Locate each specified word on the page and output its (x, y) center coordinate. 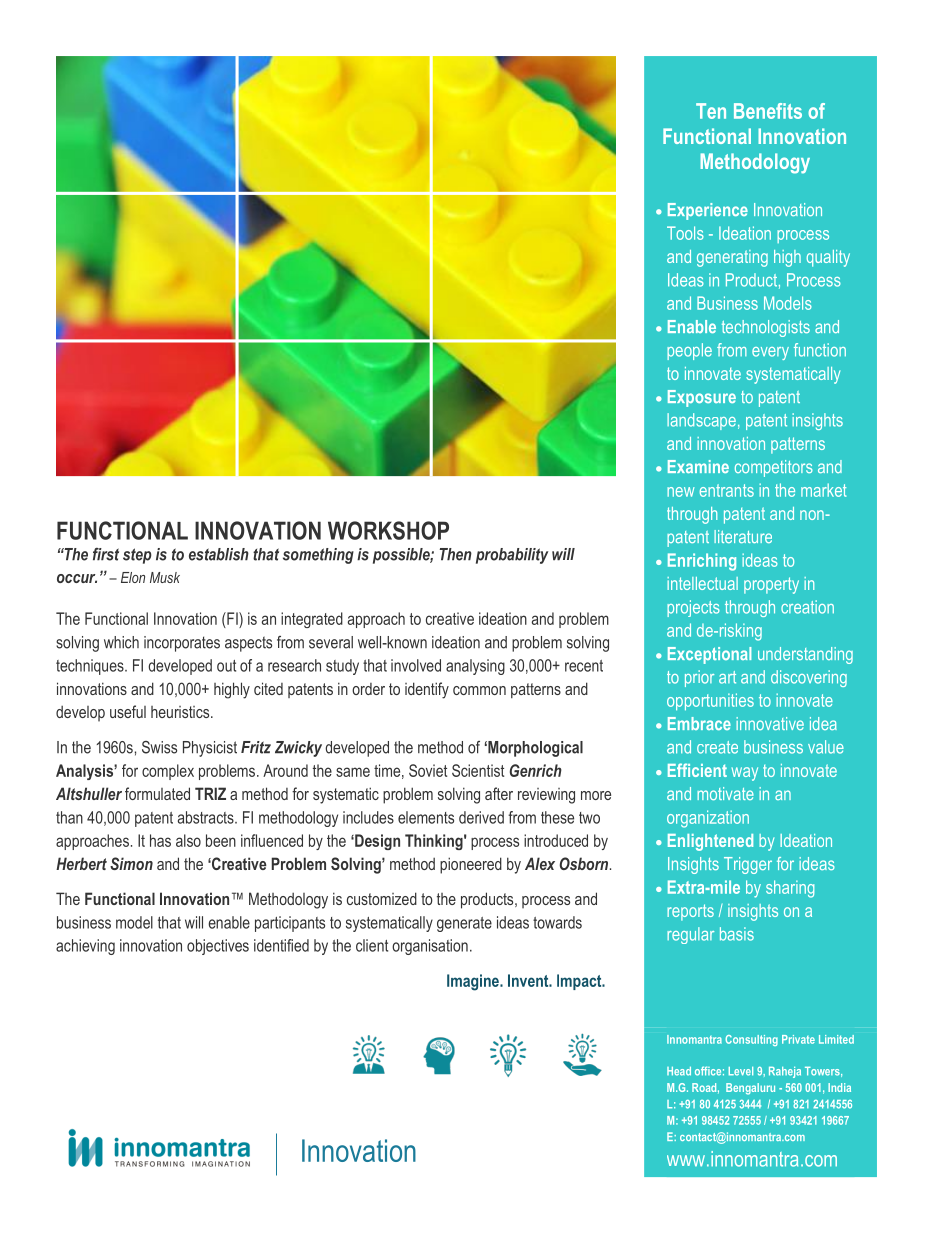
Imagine (474, 982)
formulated (157, 793)
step (137, 556)
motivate (725, 793)
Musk (165, 577)
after (499, 793)
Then (456, 554)
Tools (685, 233)
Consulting (751, 1040)
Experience (708, 211)
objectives (218, 947)
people (689, 351)
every (770, 353)
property (771, 585)
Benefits (768, 111)
